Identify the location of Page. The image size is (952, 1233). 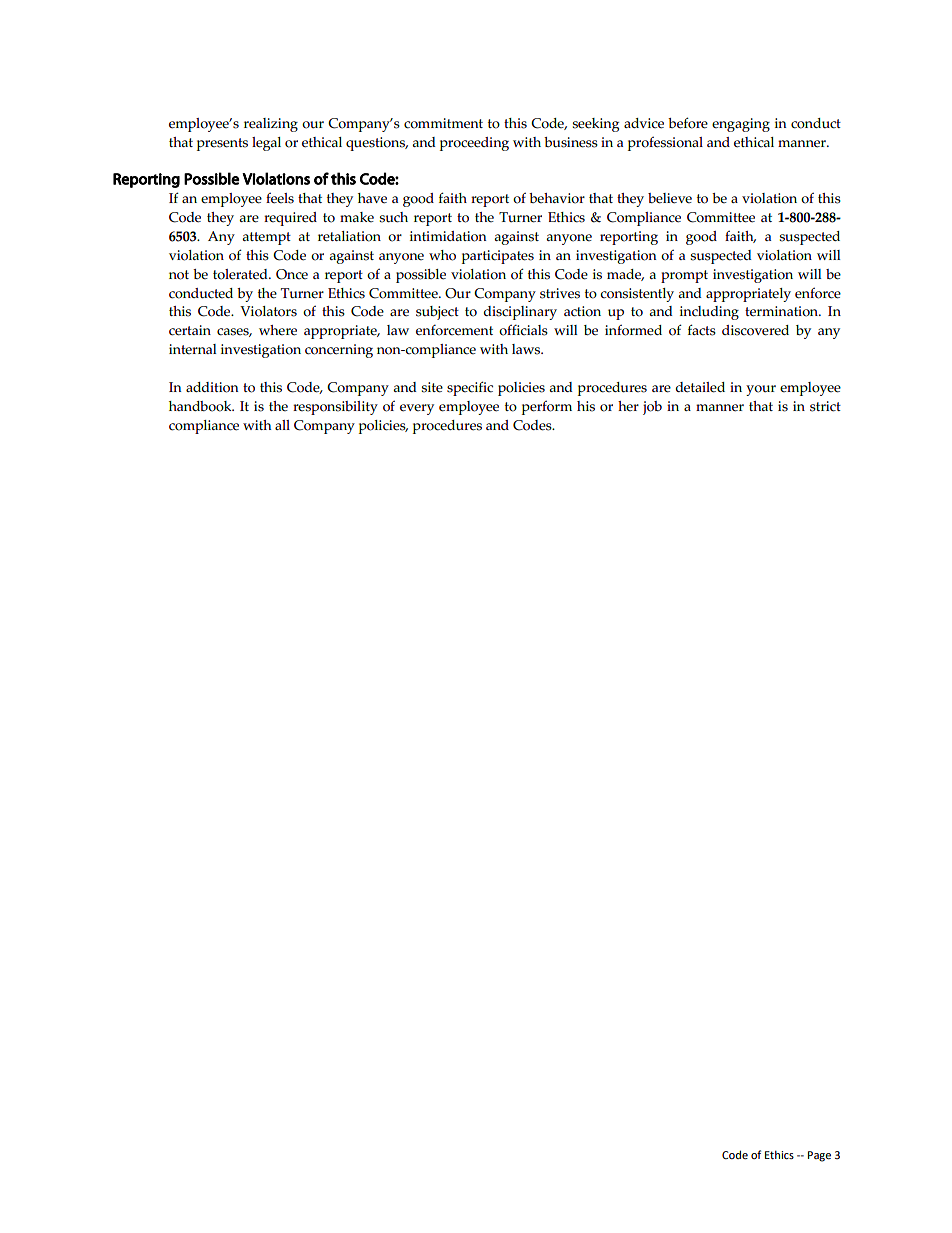
(819, 1156).
